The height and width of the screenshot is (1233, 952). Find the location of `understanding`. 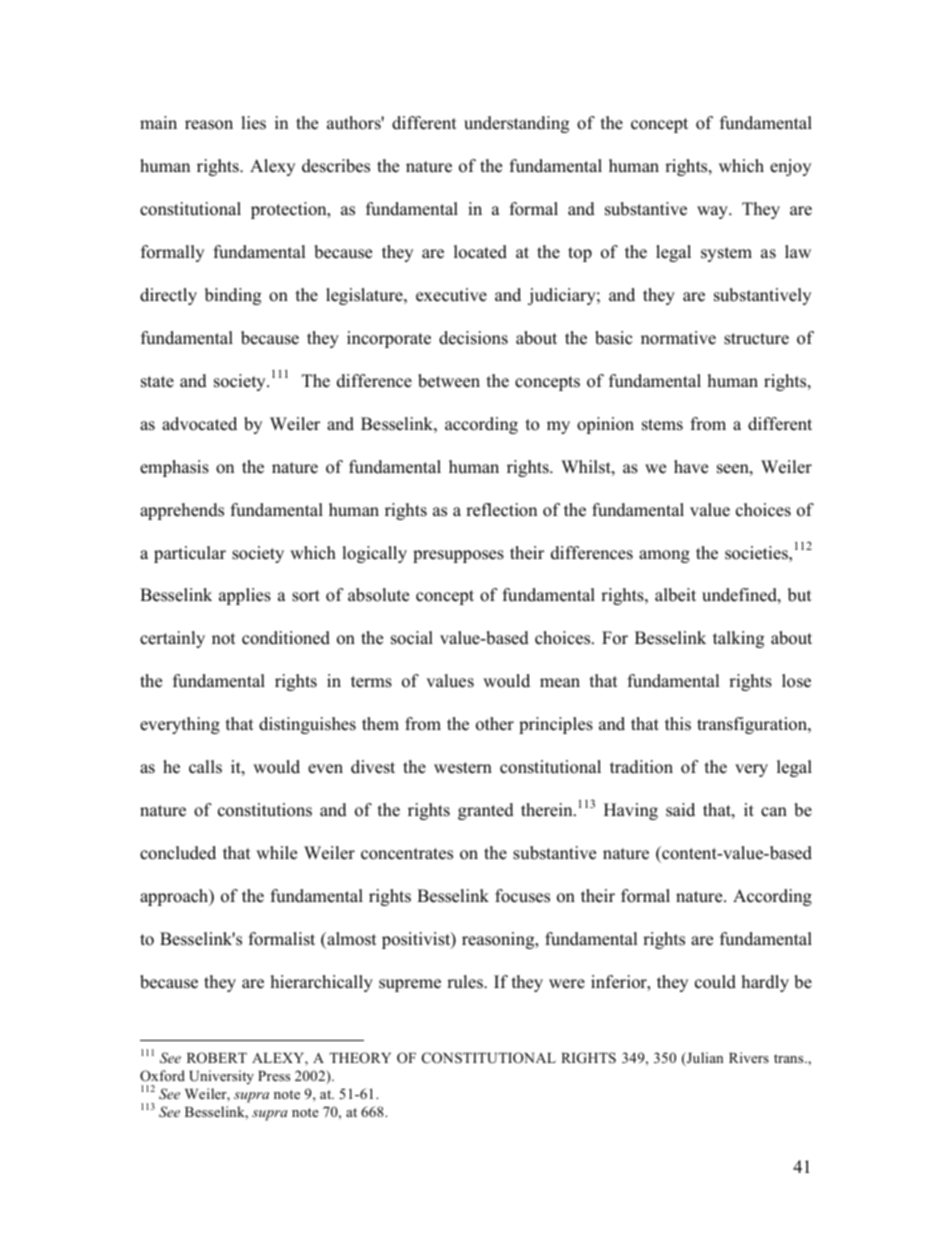

understanding is located at coordinates (516, 124).
